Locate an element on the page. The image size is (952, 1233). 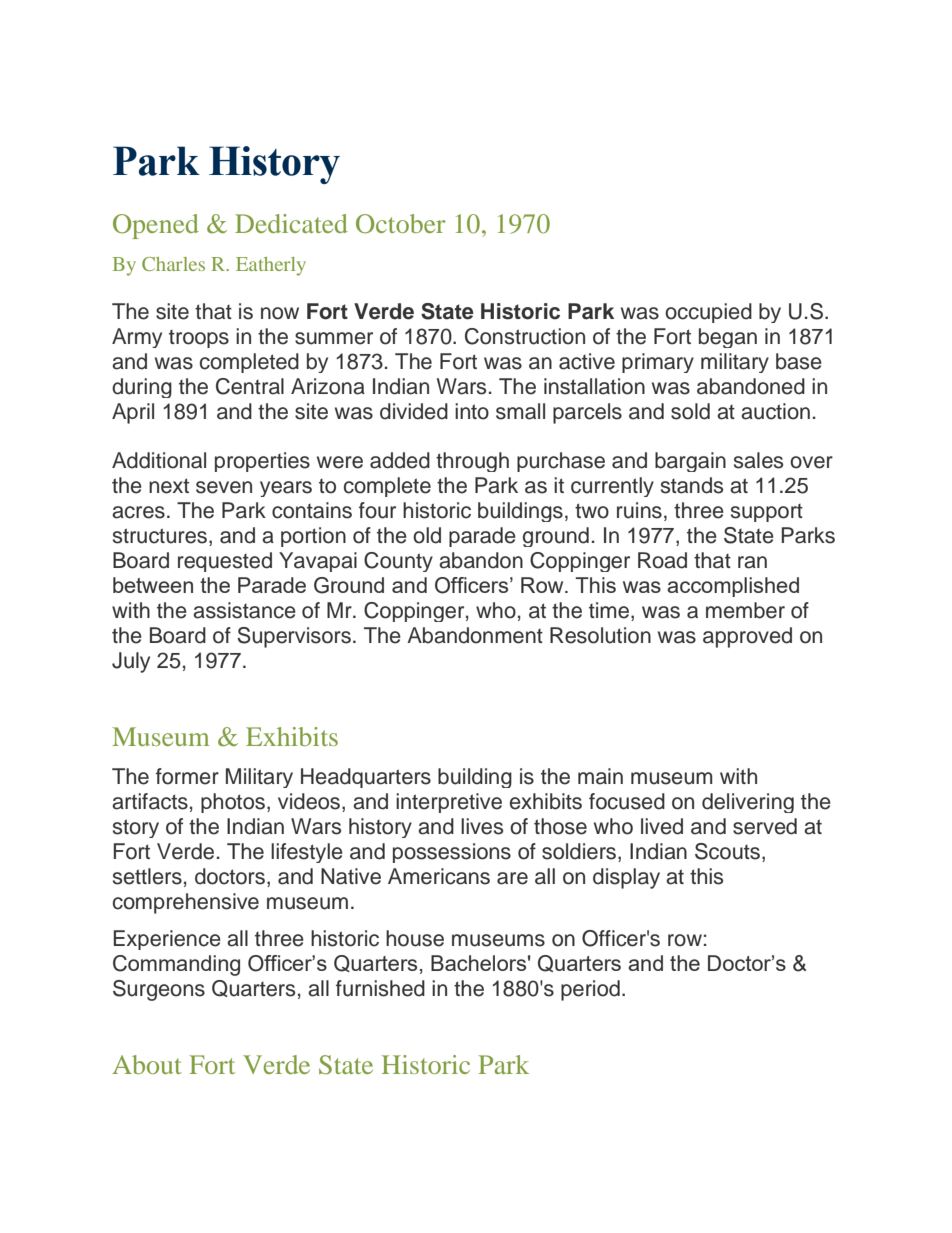
furnished is located at coordinates (380, 988).
